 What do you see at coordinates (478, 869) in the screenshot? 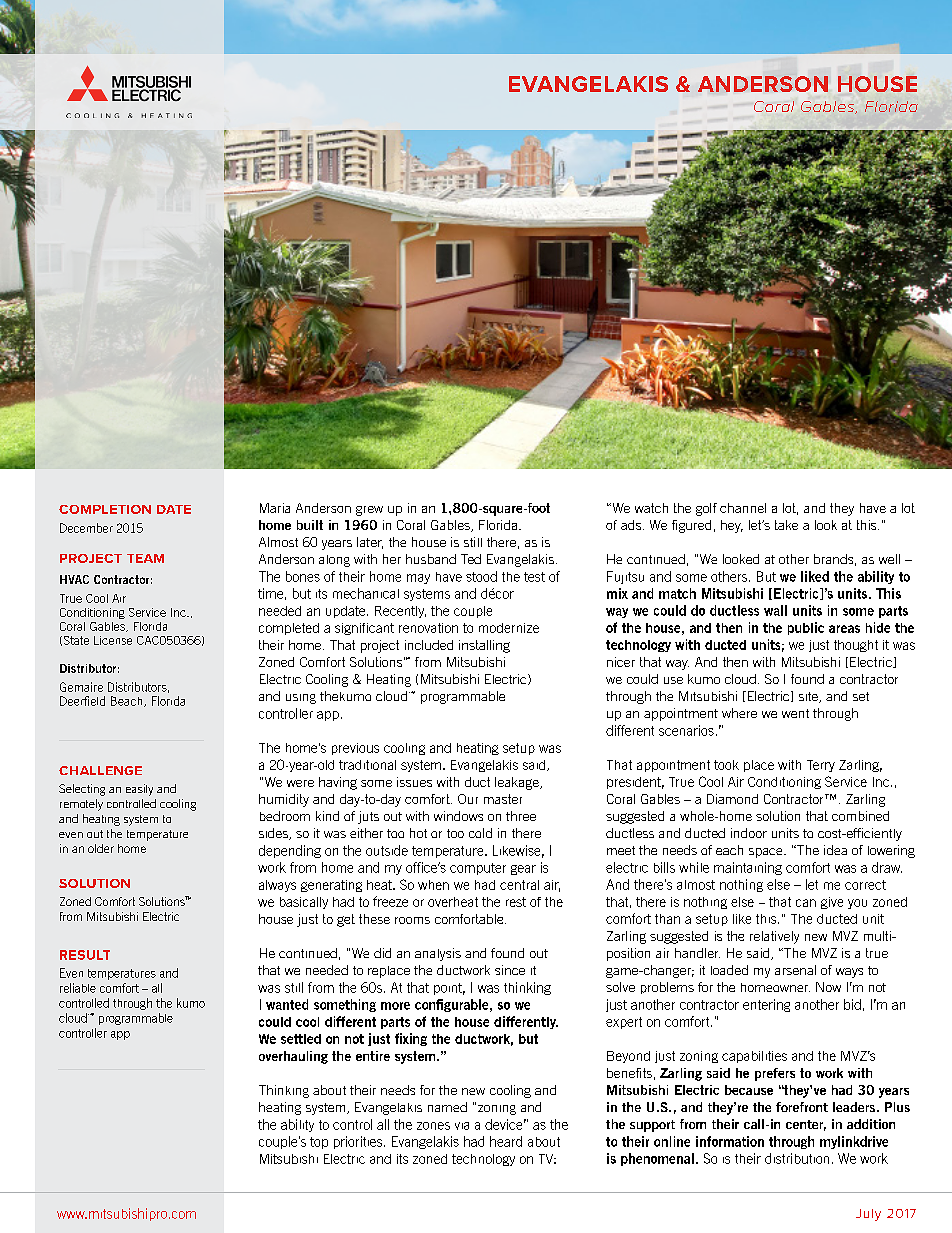
I see `computer` at bounding box center [478, 869].
